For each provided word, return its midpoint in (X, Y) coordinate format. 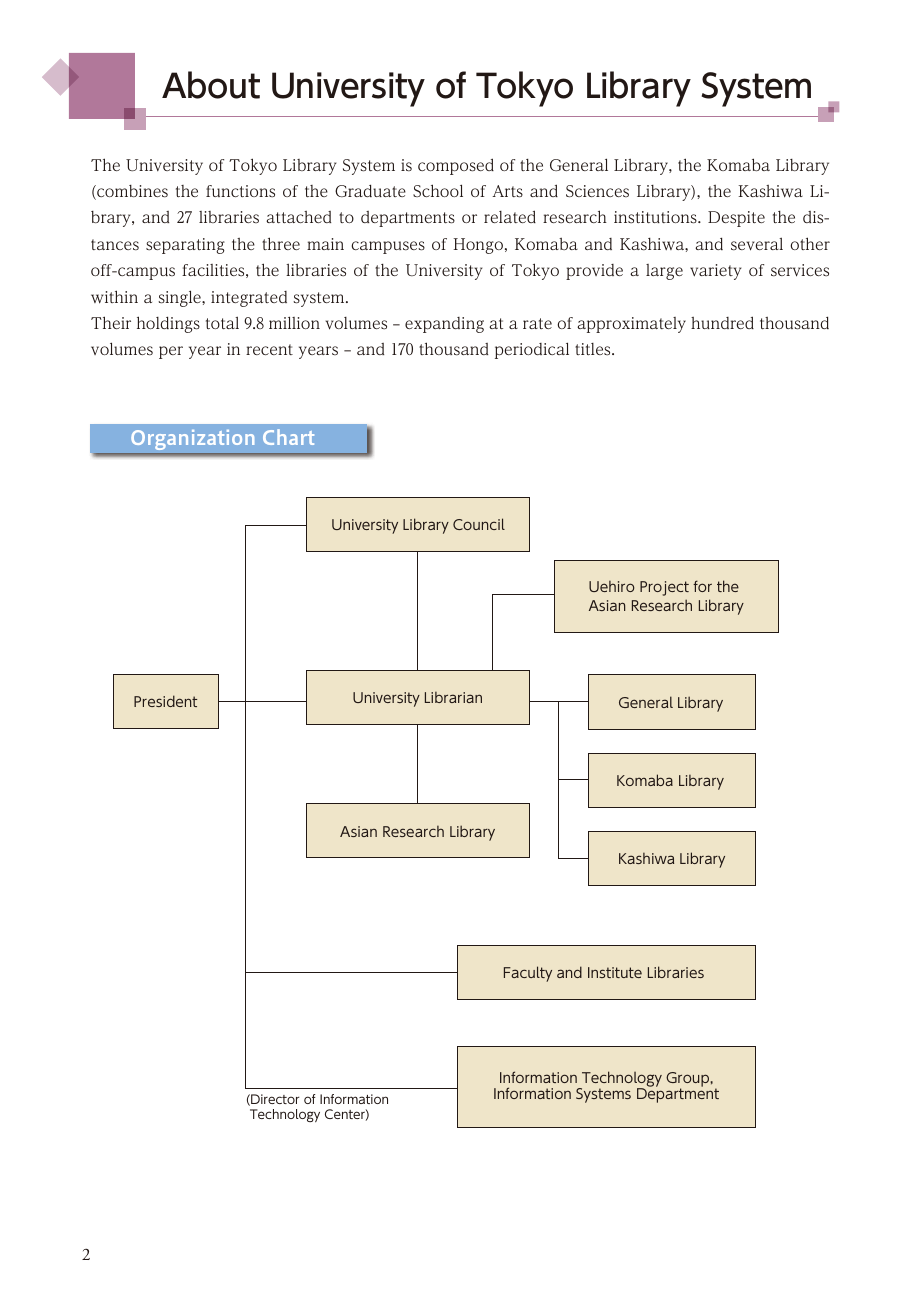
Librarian (453, 697)
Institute (615, 972)
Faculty (528, 974)
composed (456, 166)
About (211, 85)
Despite (736, 219)
